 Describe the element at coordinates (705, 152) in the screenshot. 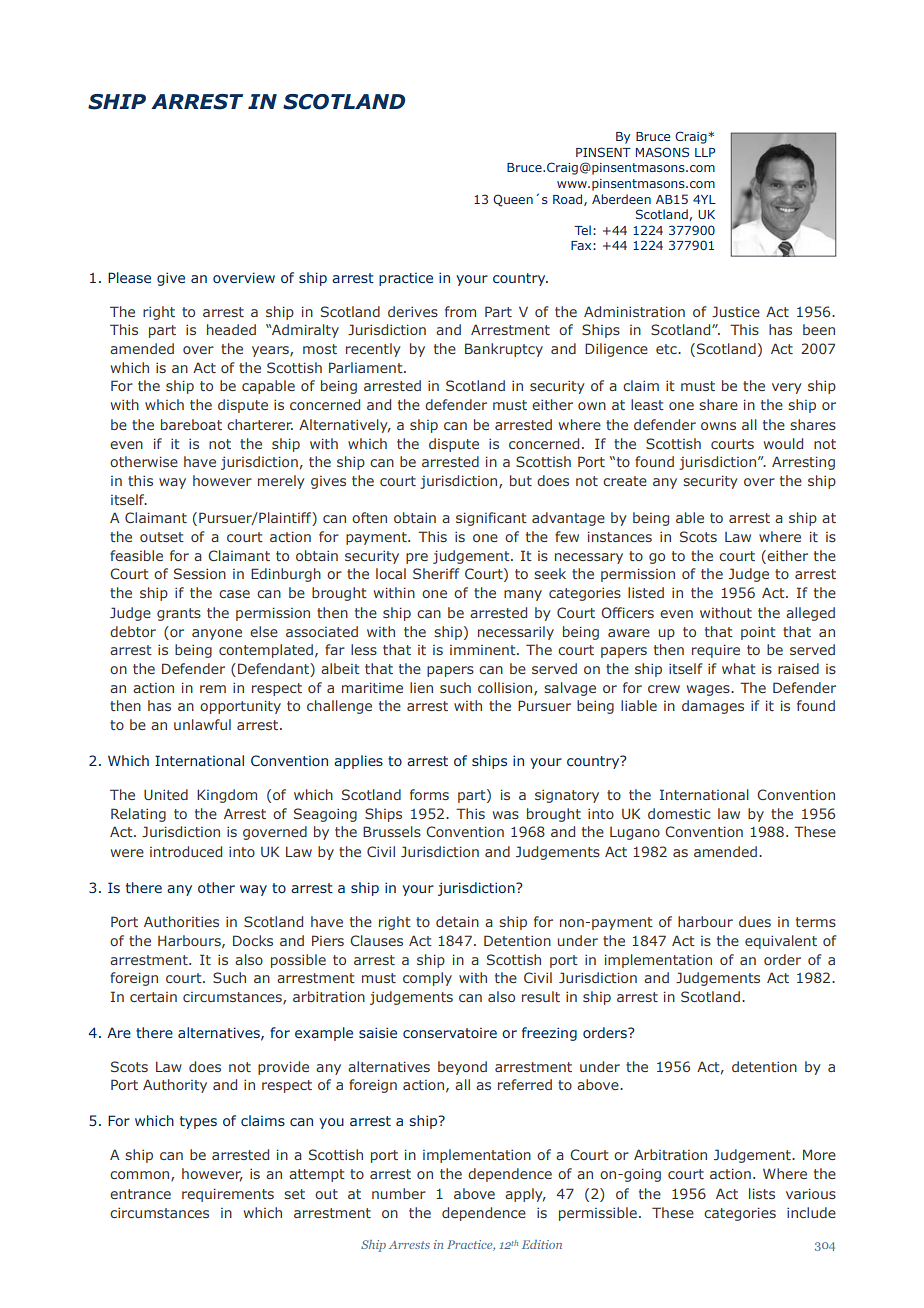

I see `LLP` at that location.
